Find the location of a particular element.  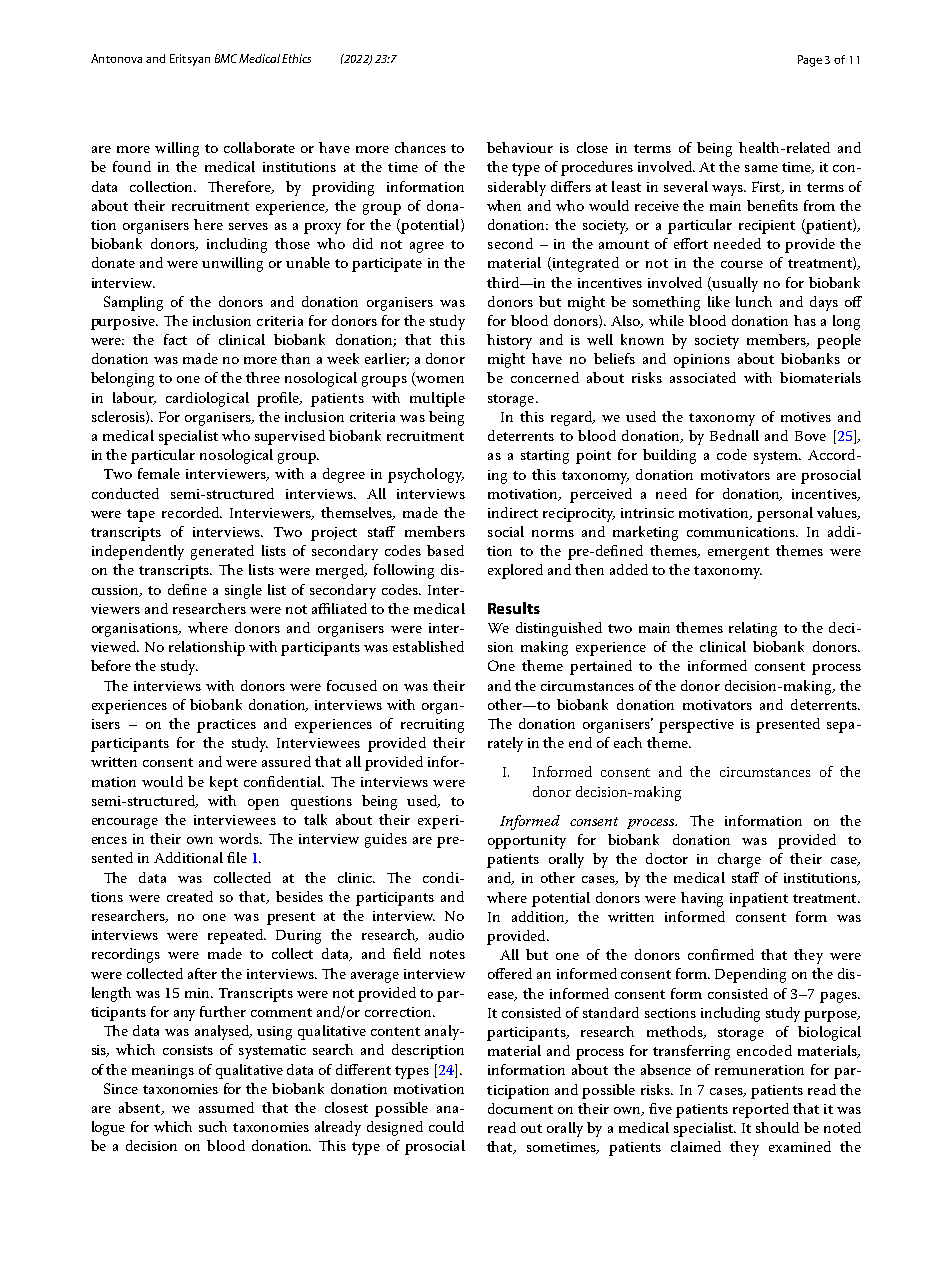

BMC is located at coordinates (226, 58).
